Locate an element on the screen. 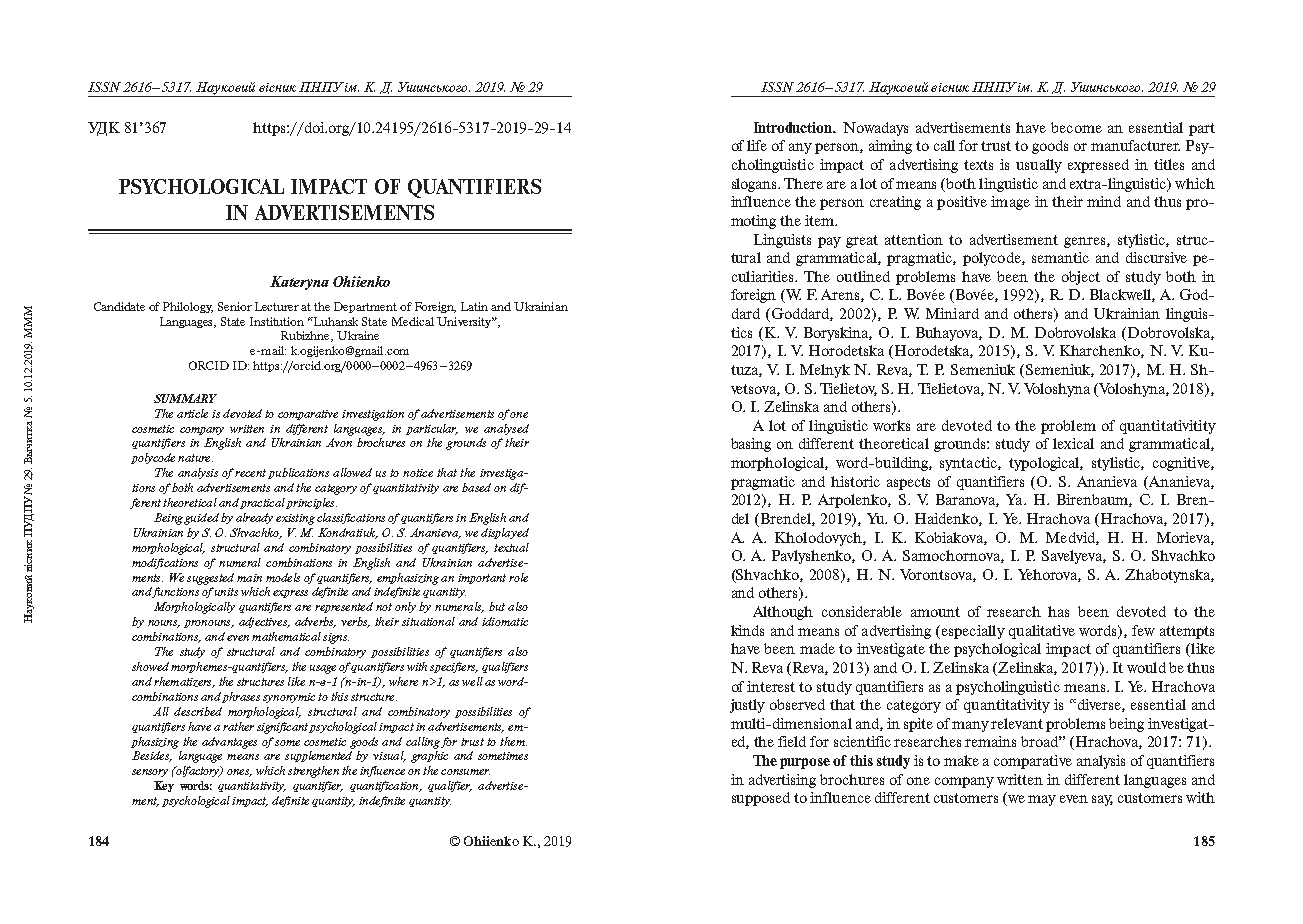  recent is located at coordinates (250, 473).
